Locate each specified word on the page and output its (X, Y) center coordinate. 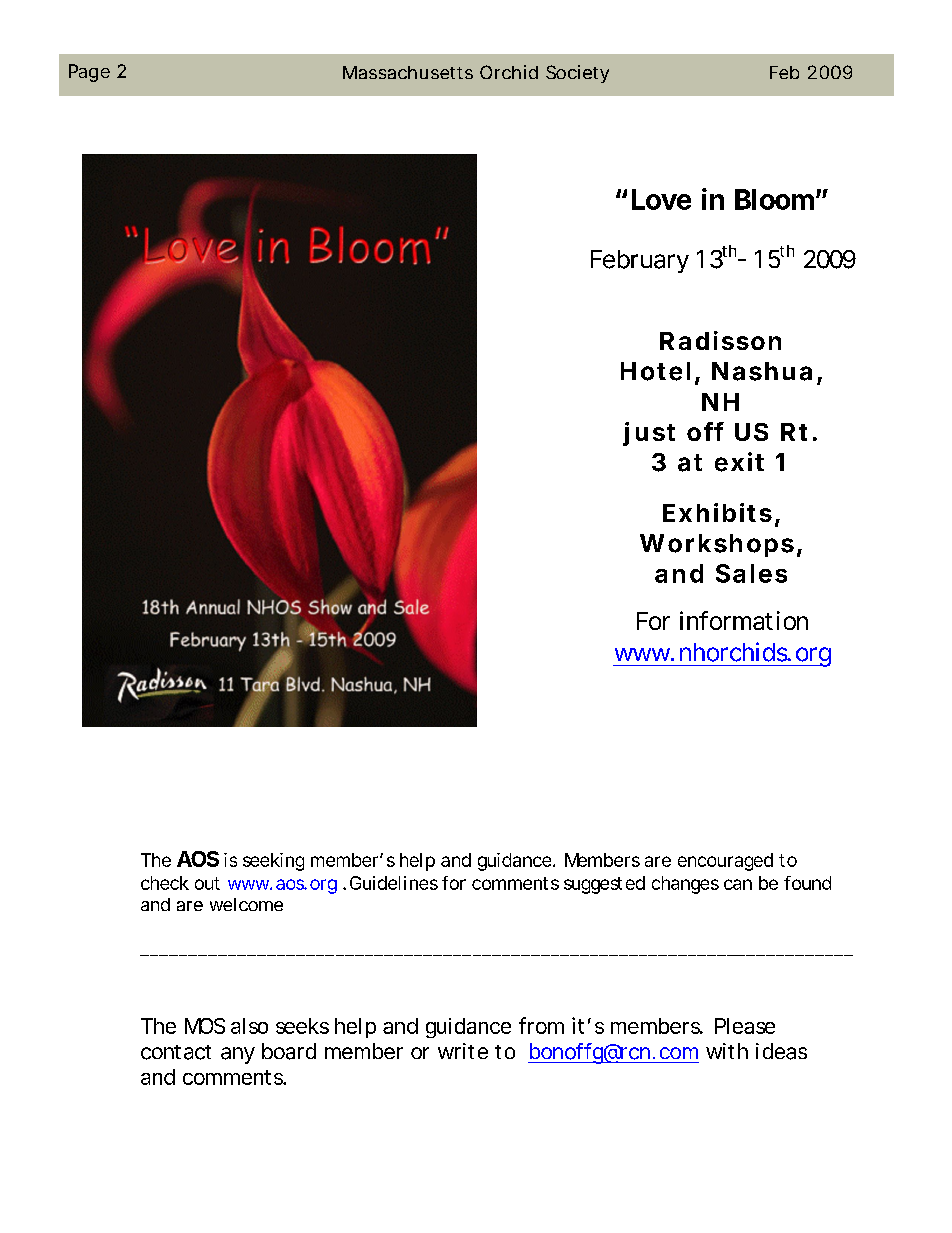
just (649, 434)
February (640, 261)
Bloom (774, 199)
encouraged (725, 862)
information (744, 620)
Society (577, 74)
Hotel (655, 371)
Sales (751, 573)
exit (739, 462)
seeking (273, 862)
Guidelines (394, 883)
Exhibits (717, 512)
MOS (205, 1026)
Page (89, 73)
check (165, 883)
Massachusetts (408, 72)
